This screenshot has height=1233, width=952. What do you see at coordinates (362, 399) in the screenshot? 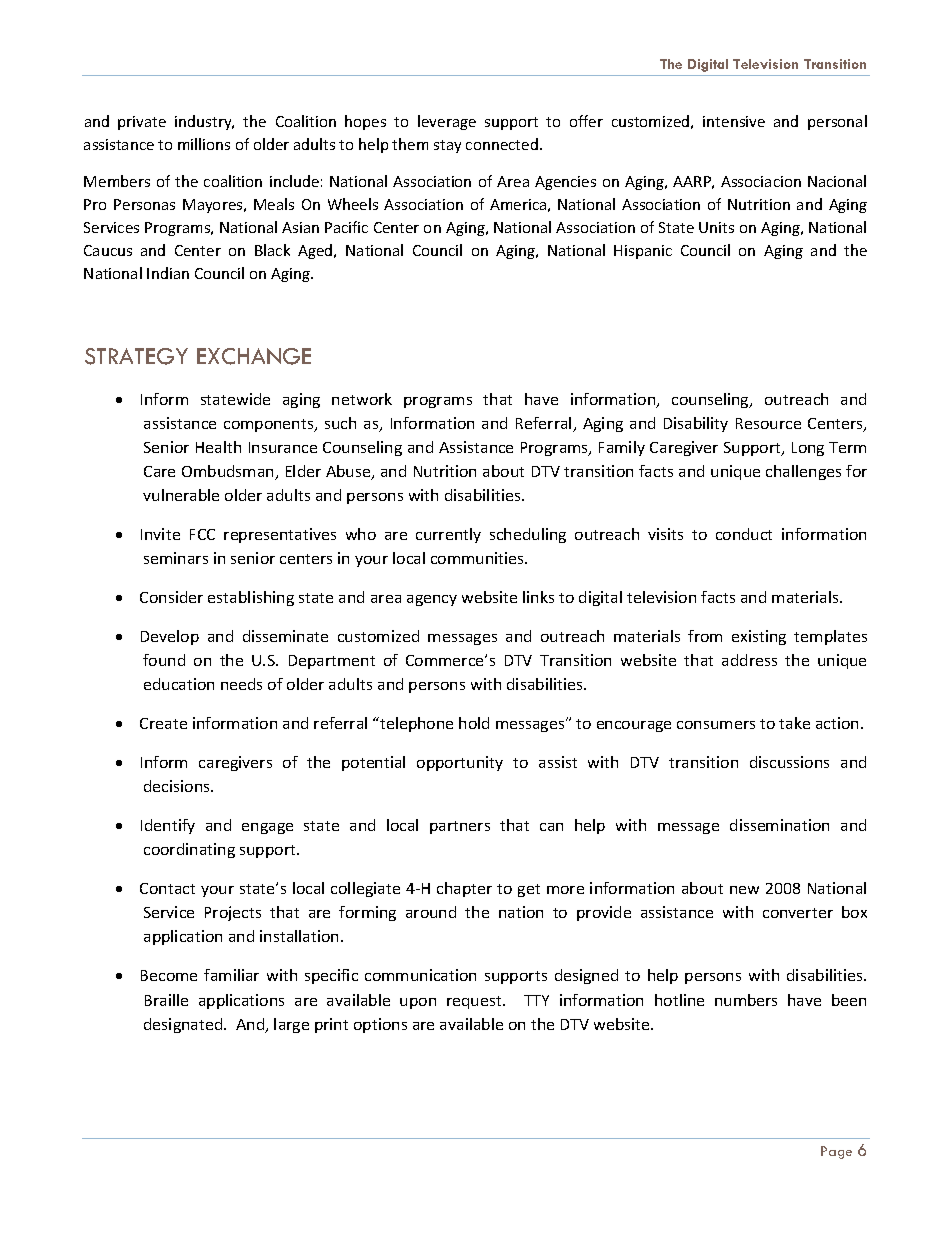
I see `network` at bounding box center [362, 399].
